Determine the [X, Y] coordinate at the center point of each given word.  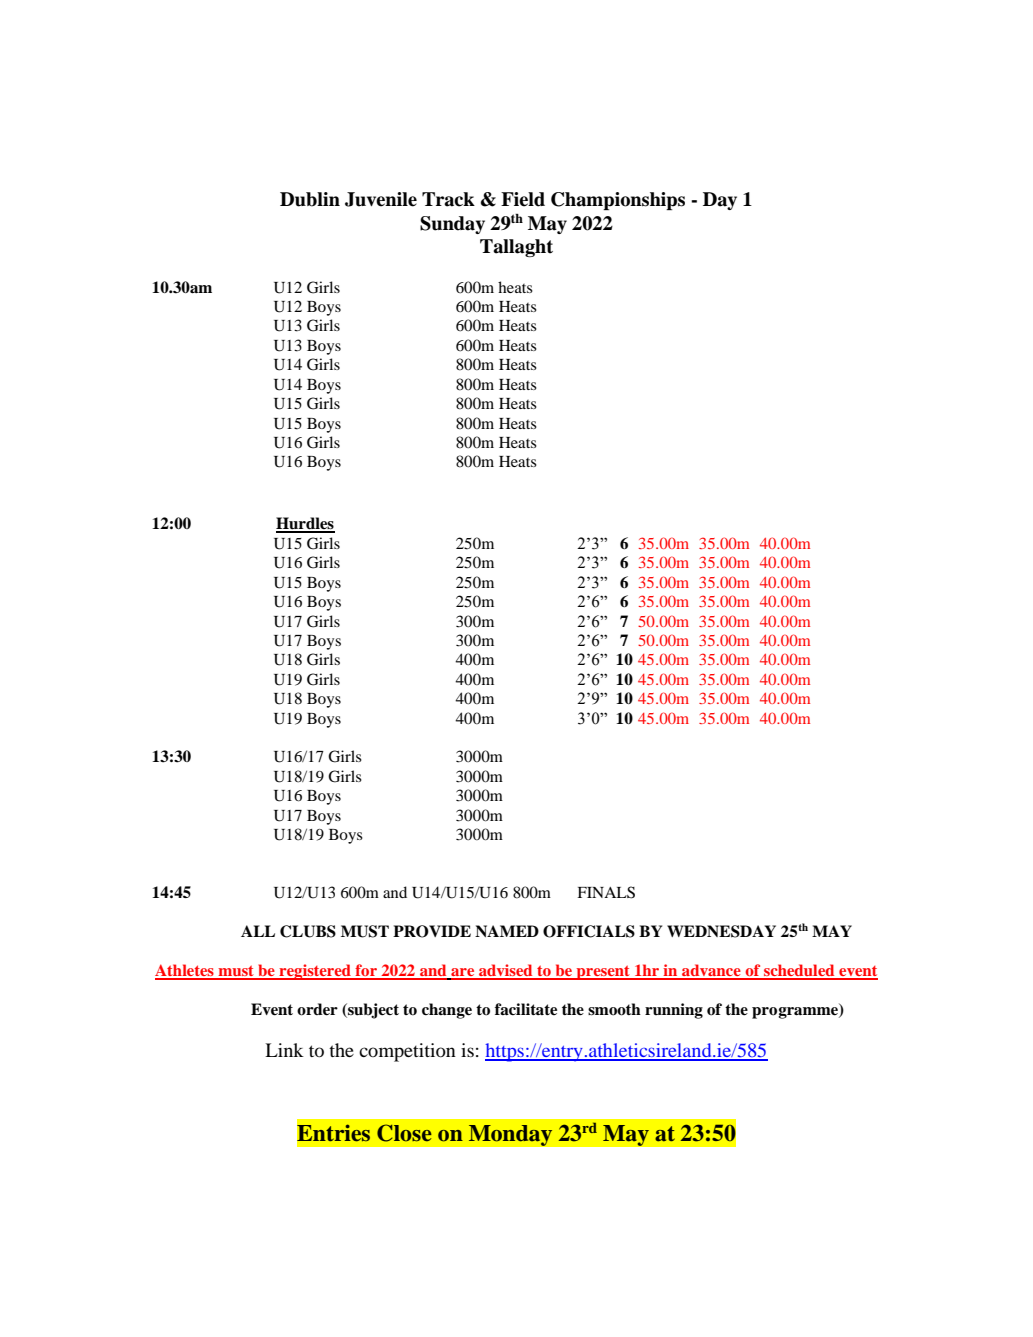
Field [523, 199]
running [674, 1011]
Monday [510, 1135]
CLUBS [308, 931]
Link [284, 1050]
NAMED [507, 931]
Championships [618, 201]
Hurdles [305, 524]
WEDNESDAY [721, 931]
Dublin [310, 199]
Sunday [452, 225]
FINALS [606, 892]
